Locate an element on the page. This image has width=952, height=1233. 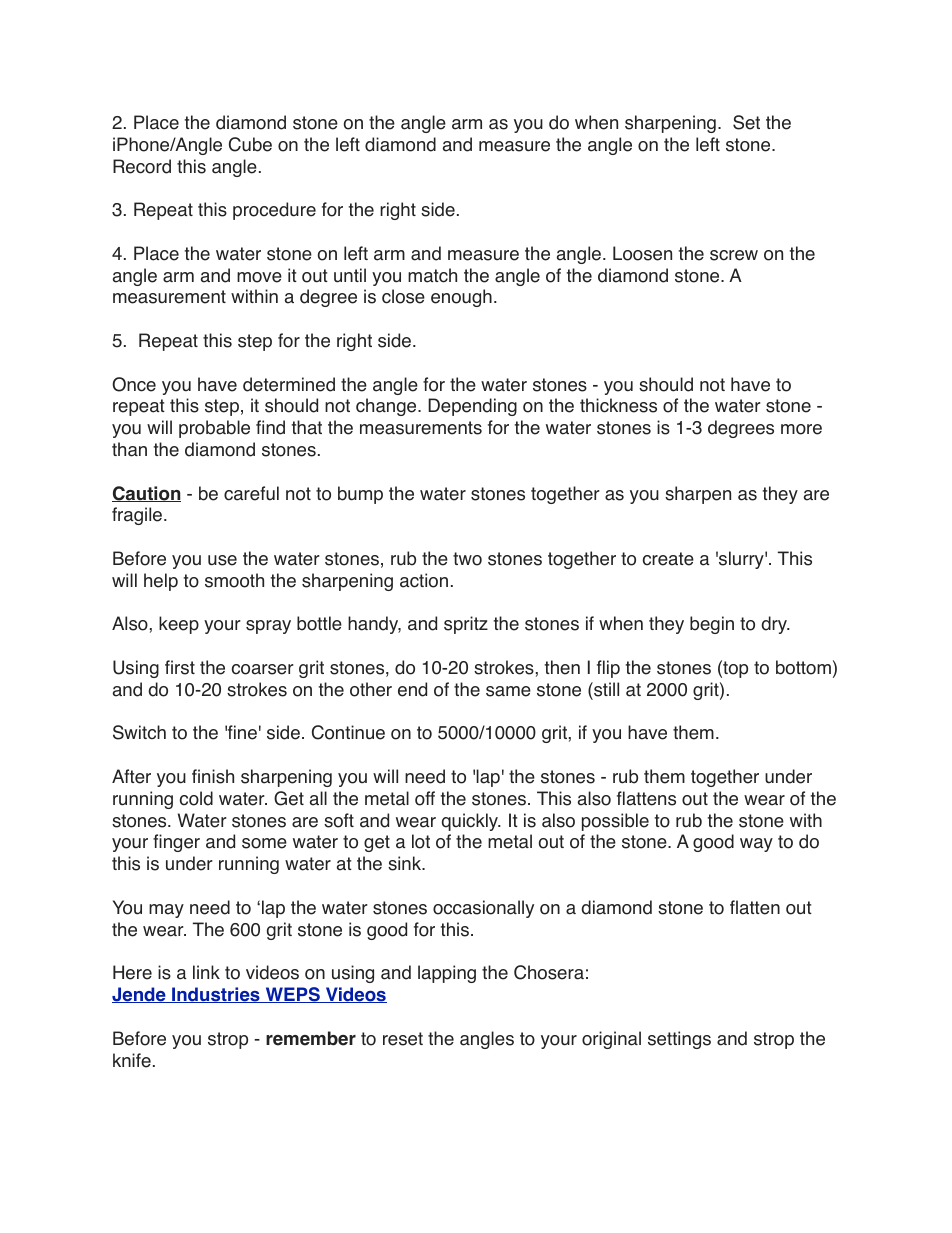
settings is located at coordinates (679, 1040).
